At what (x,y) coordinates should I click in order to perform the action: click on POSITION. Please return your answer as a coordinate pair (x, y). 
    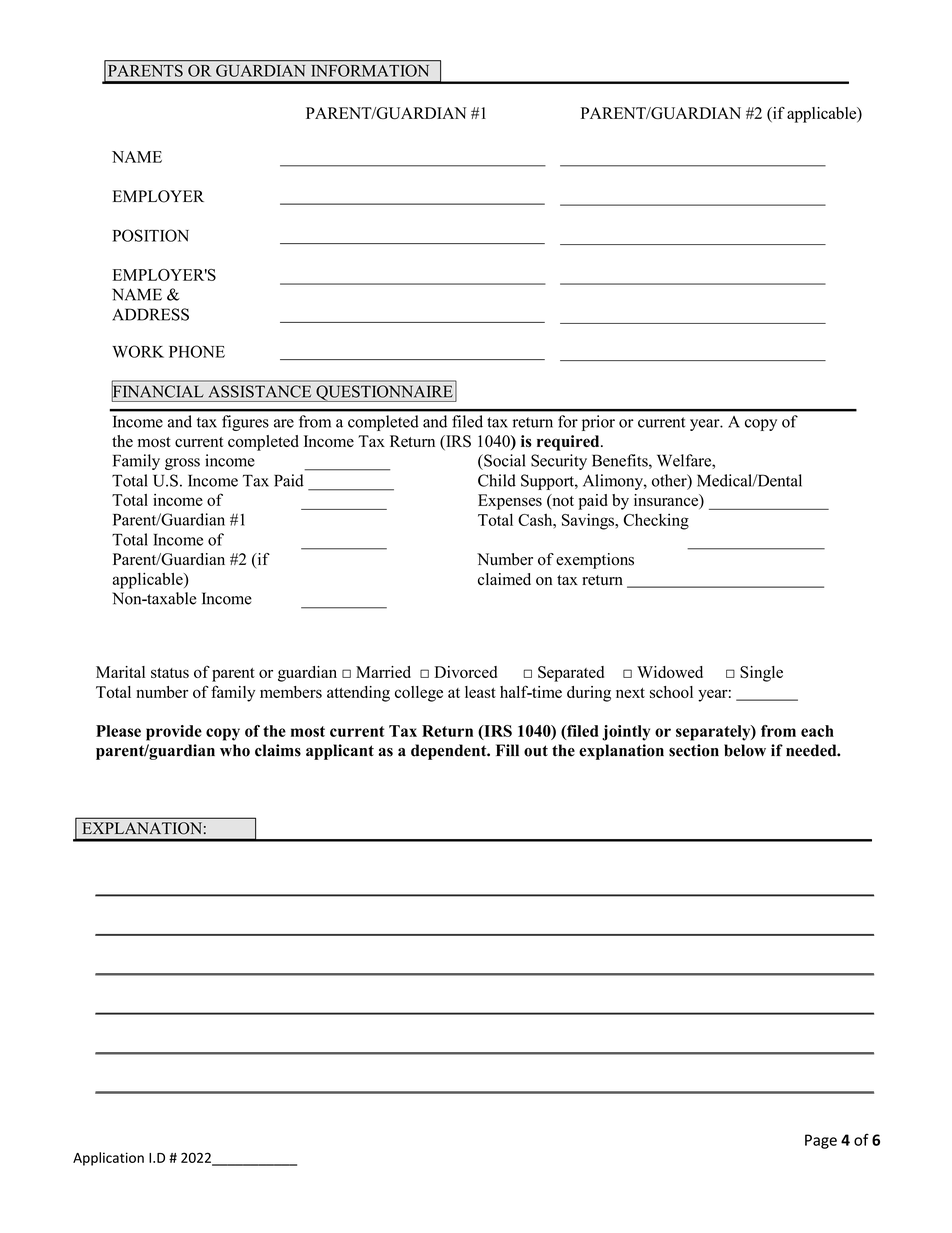
    Looking at the image, I should click on (150, 235).
